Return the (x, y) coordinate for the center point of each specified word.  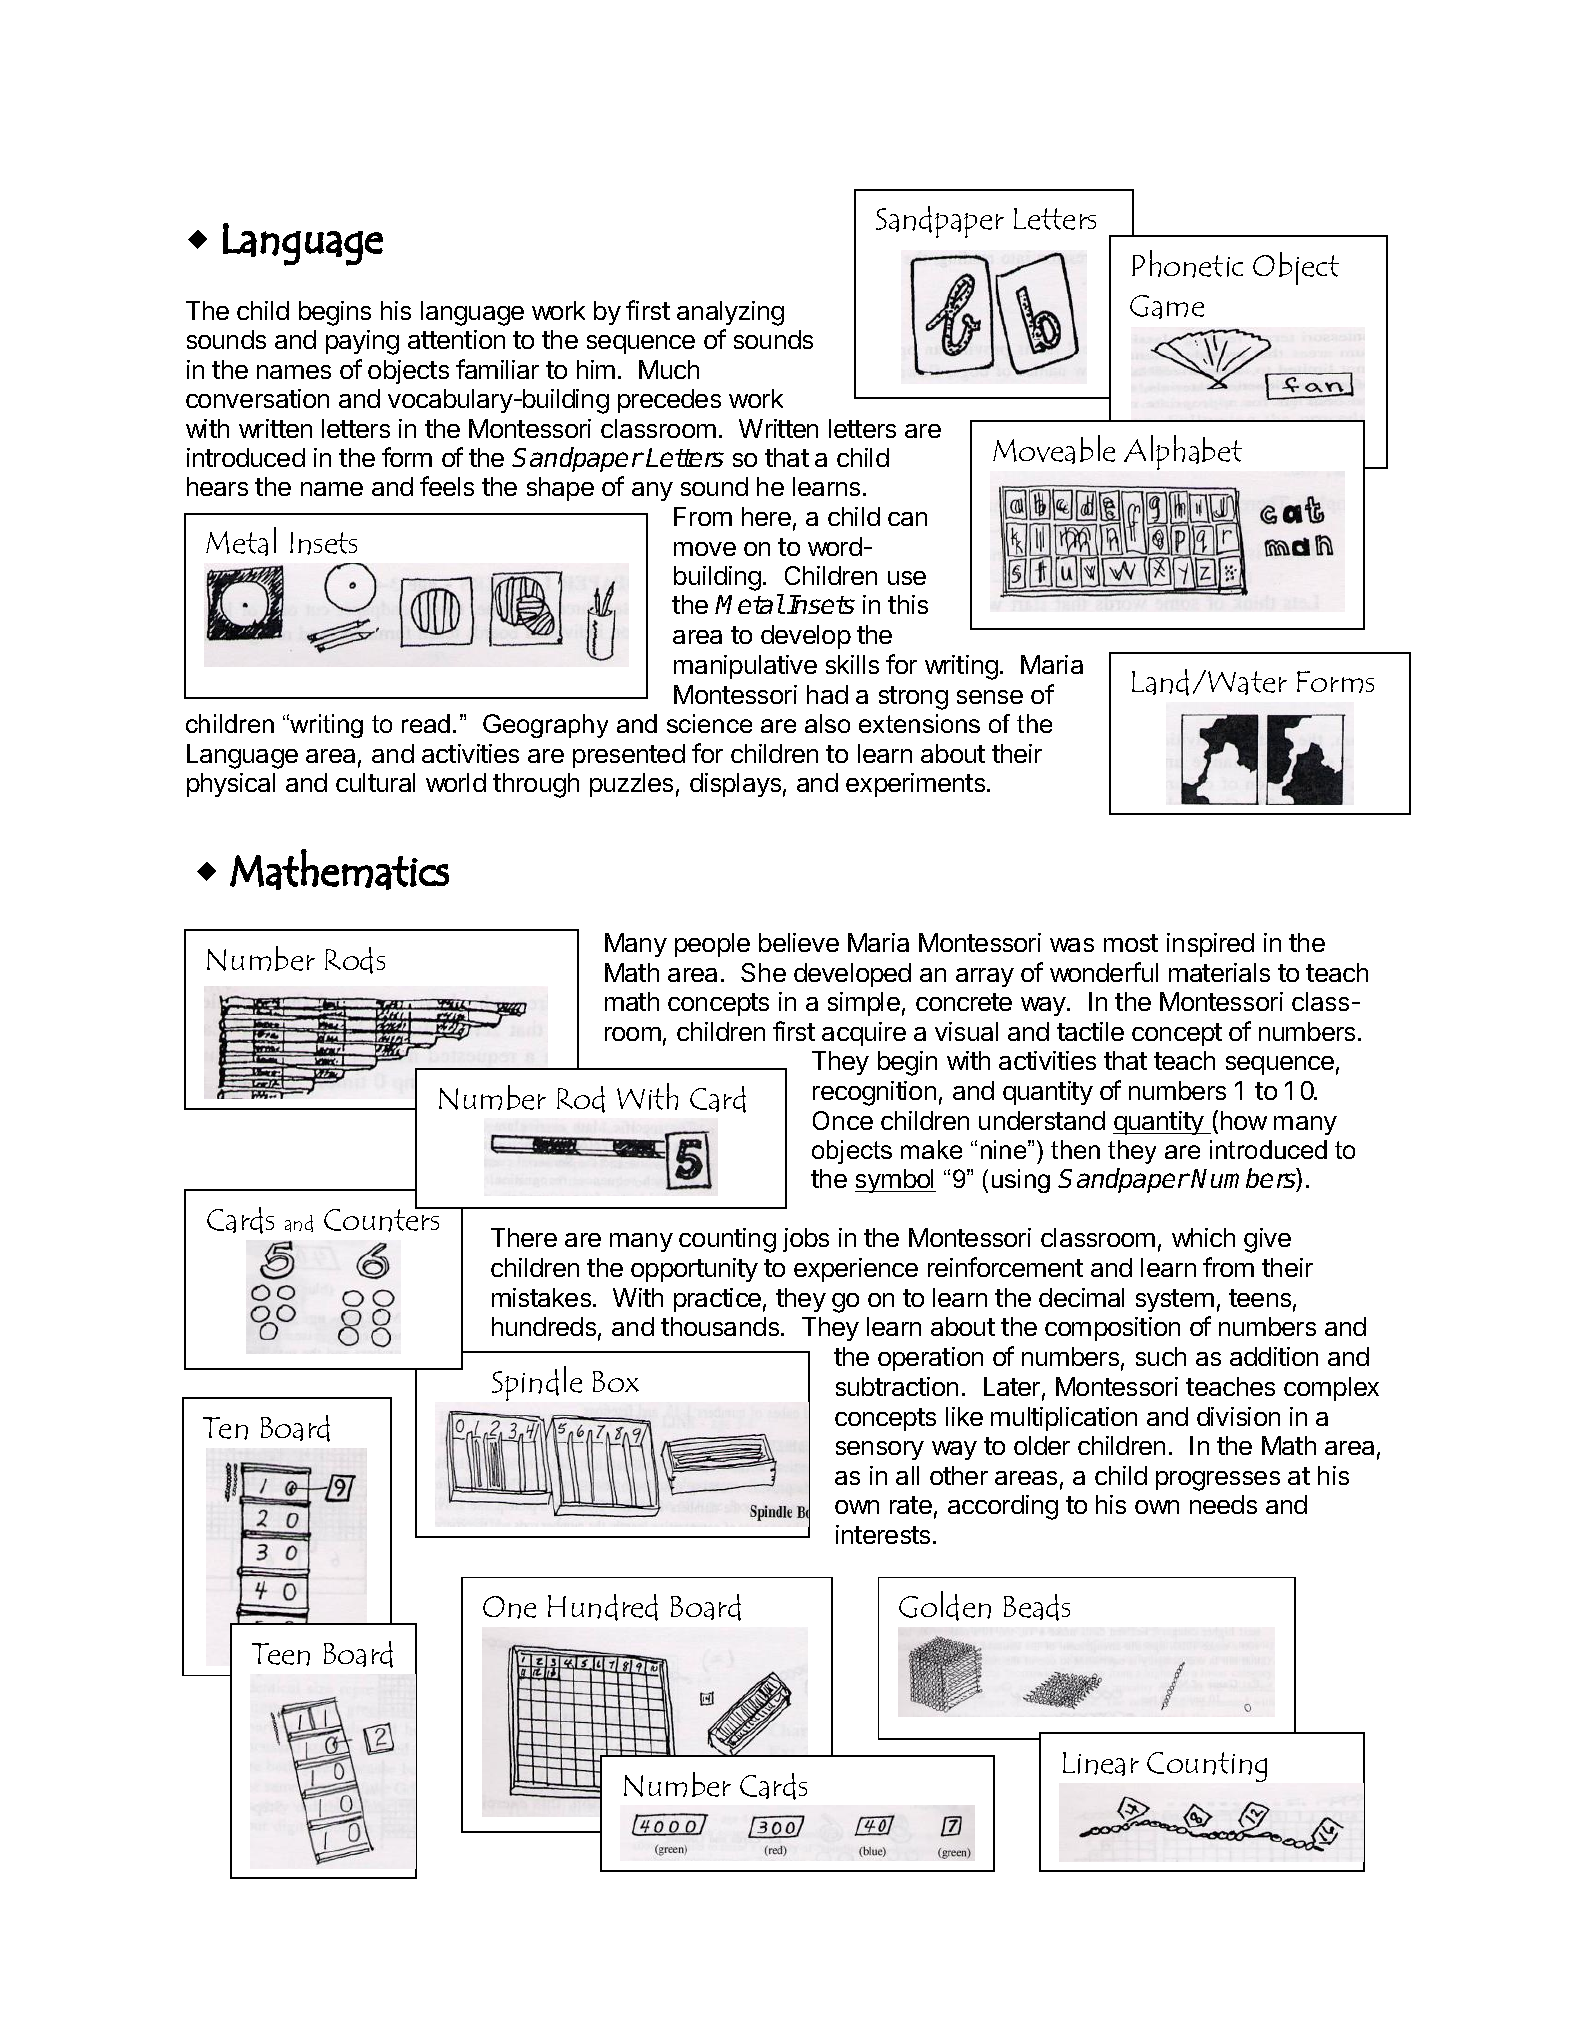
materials (1219, 972)
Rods (355, 960)
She (763, 972)
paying (362, 342)
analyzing (730, 313)
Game (1167, 307)
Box (616, 1381)
